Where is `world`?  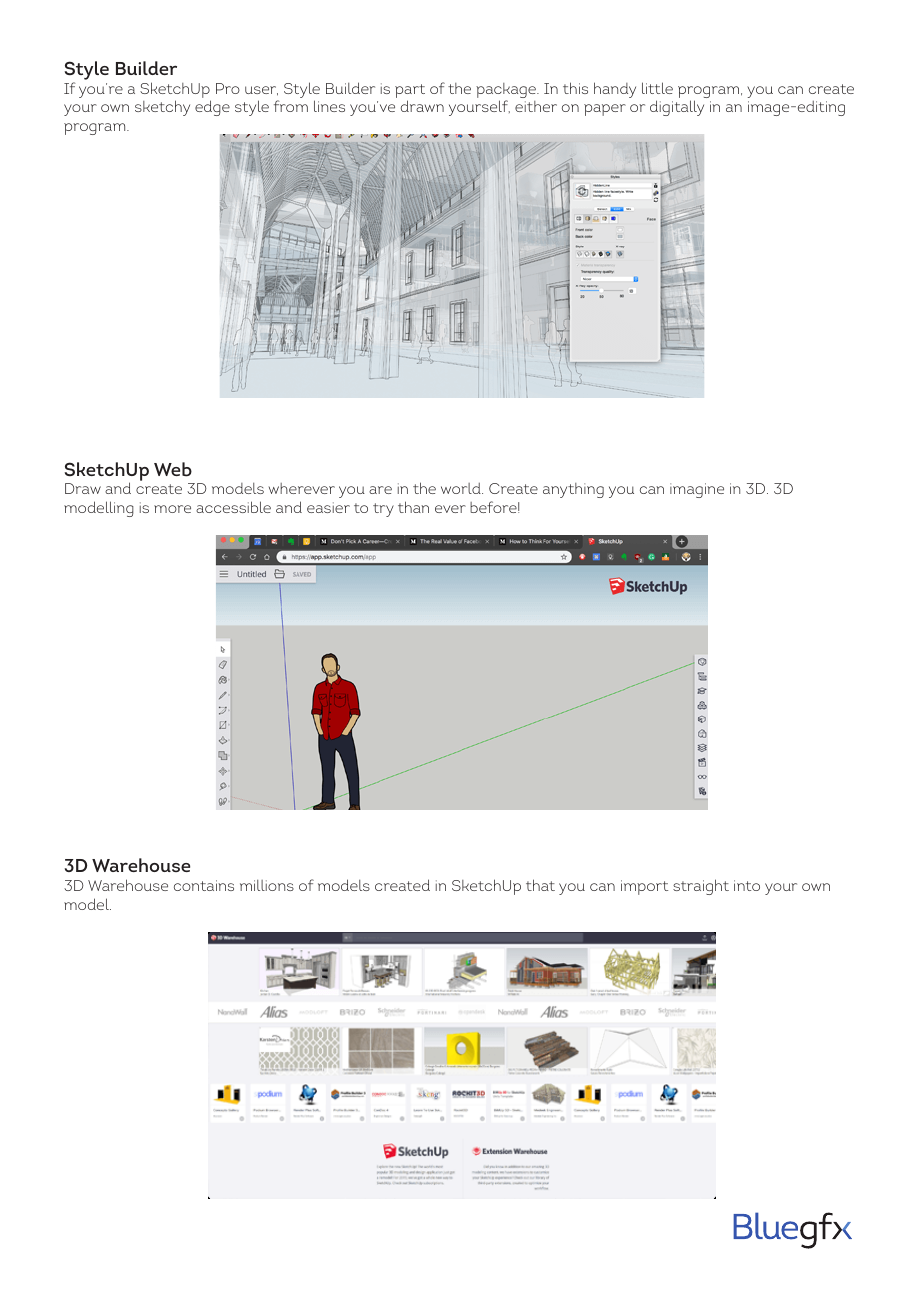
world is located at coordinates (462, 488).
